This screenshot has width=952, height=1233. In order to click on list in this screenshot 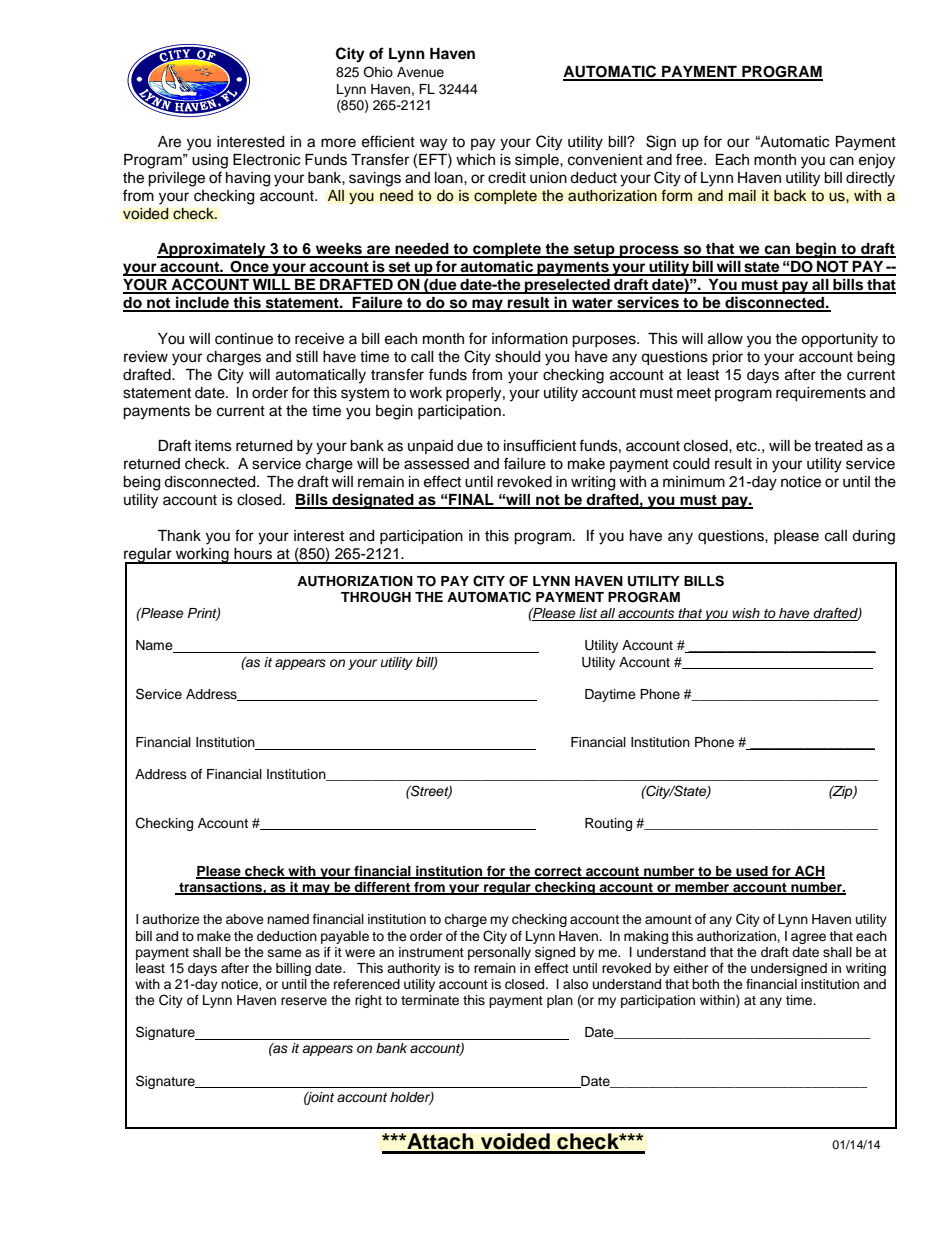, I will do `click(588, 614)`.
